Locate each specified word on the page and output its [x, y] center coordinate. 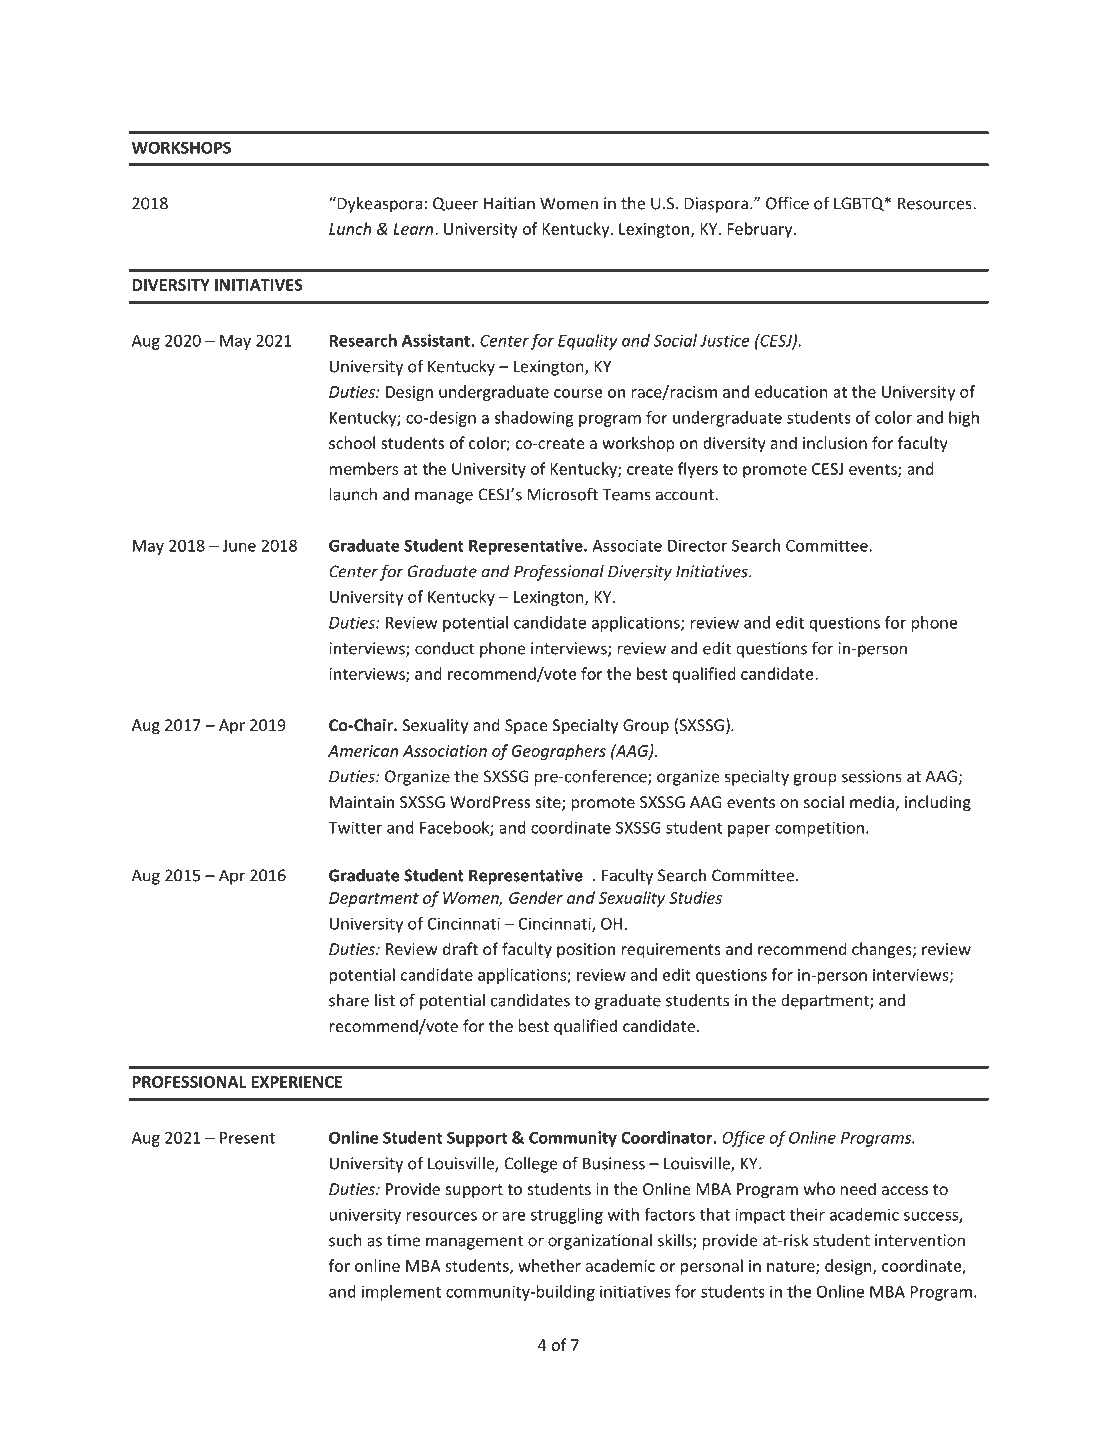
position [586, 951]
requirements [671, 951]
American [363, 751]
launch [353, 494]
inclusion [835, 442]
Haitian [509, 203]
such [345, 1240]
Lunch [350, 228]
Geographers [558, 752]
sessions [872, 776]
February [761, 230]
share [349, 1000]
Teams [626, 494]
